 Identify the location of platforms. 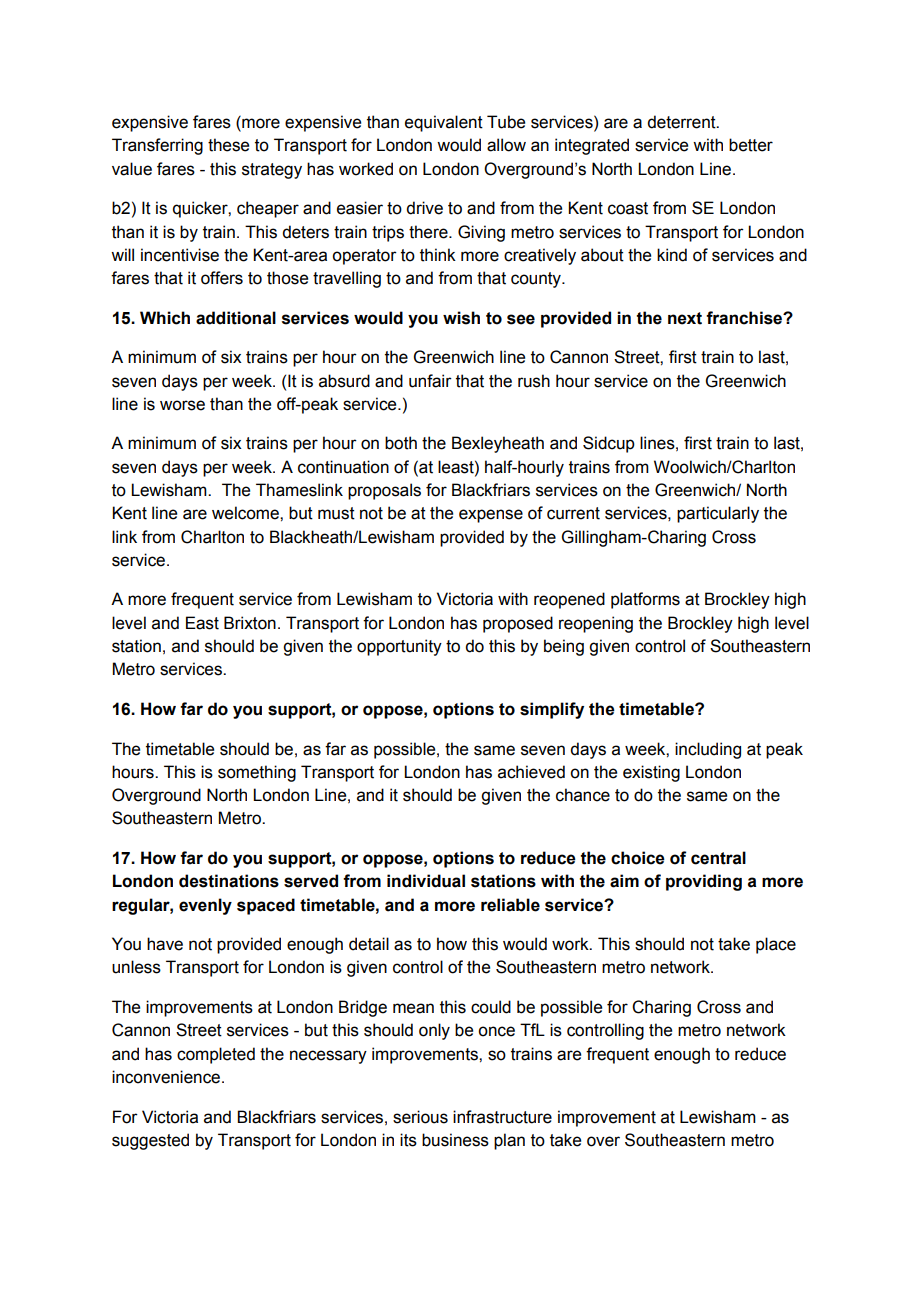
(645, 600).
